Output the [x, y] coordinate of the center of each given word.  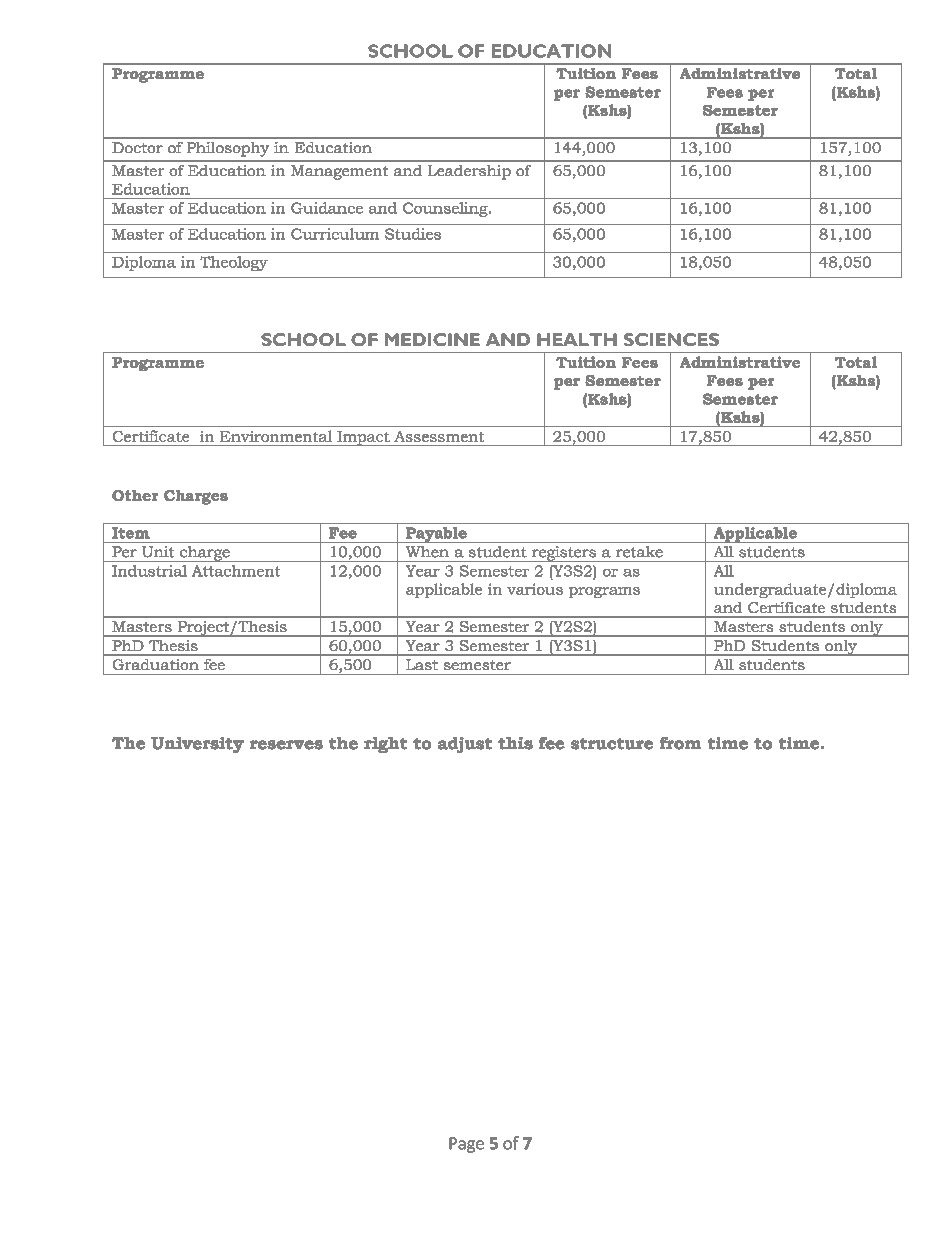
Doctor [137, 147]
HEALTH [577, 339]
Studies [413, 234]
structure [612, 744]
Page [466, 1145]
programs [604, 592]
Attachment [236, 571]
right [385, 745]
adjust [465, 745]
